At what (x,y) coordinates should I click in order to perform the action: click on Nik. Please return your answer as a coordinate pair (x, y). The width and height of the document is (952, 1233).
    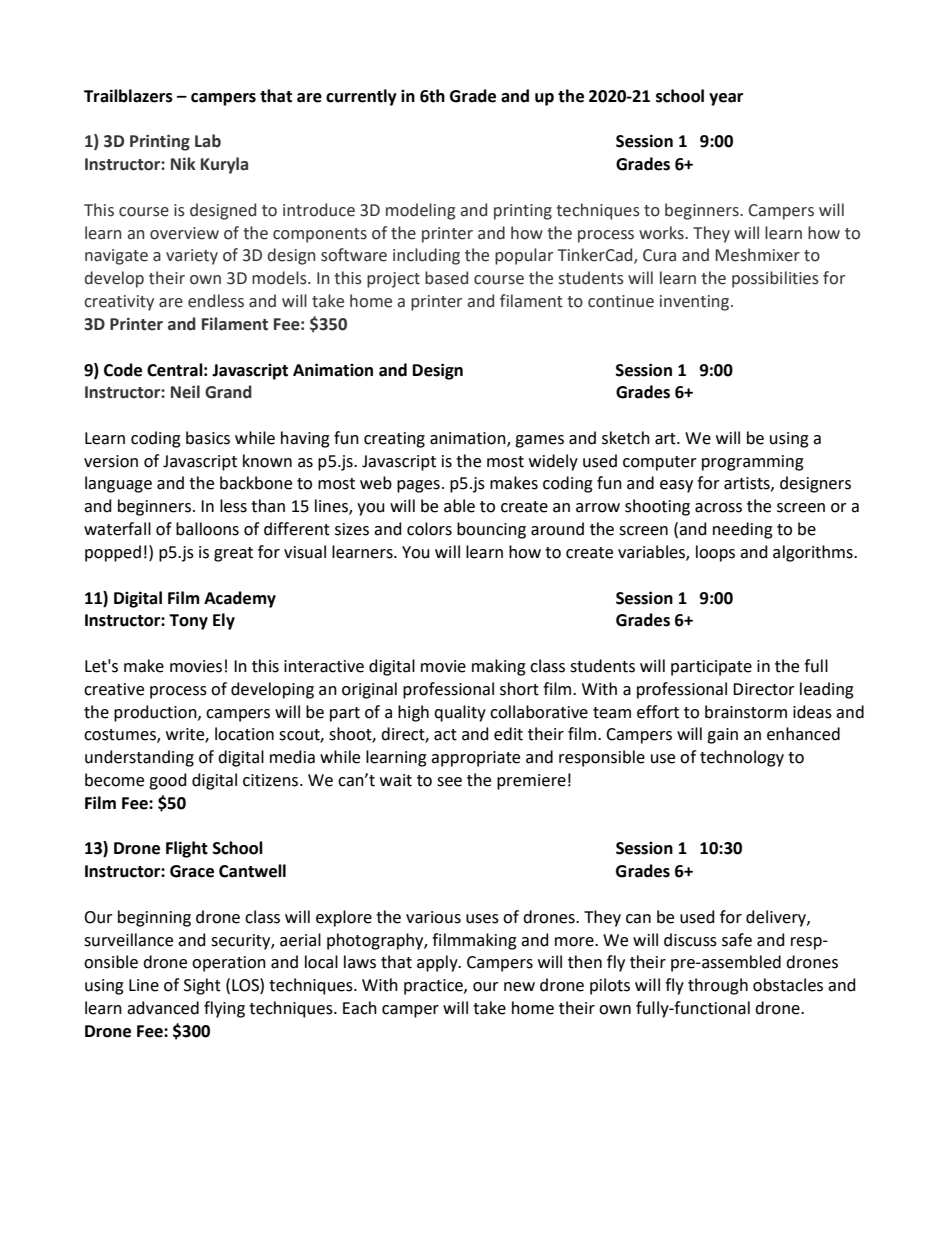
    Looking at the image, I should click on (183, 163).
